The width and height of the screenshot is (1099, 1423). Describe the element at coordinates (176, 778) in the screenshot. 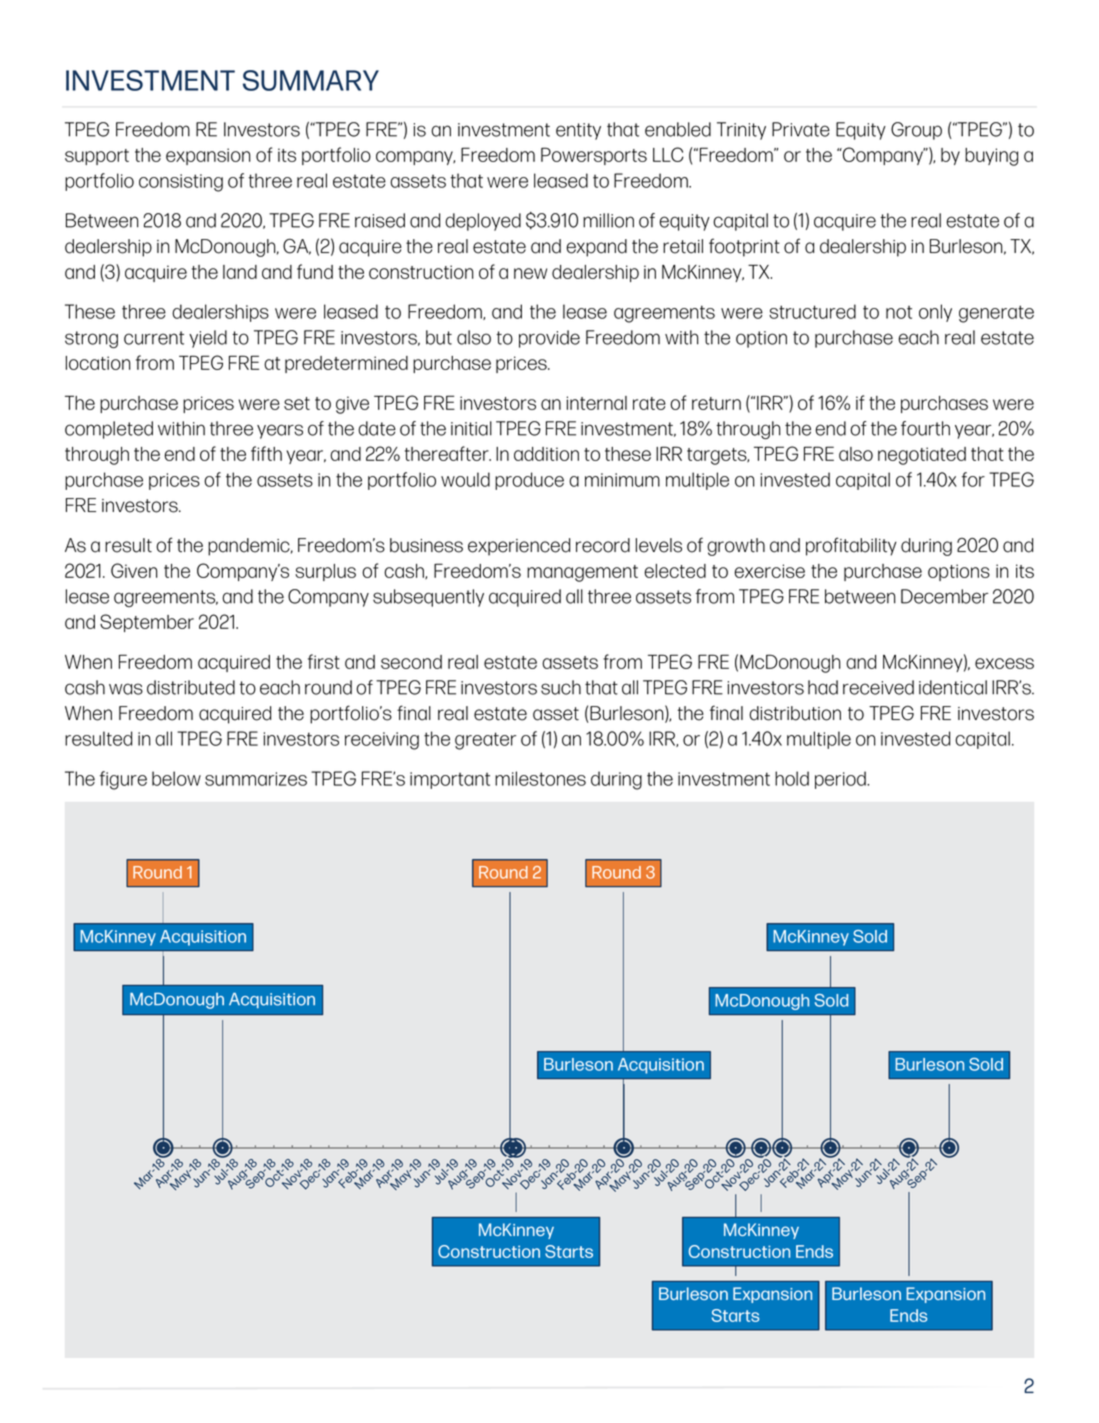

I see `below` at that location.
